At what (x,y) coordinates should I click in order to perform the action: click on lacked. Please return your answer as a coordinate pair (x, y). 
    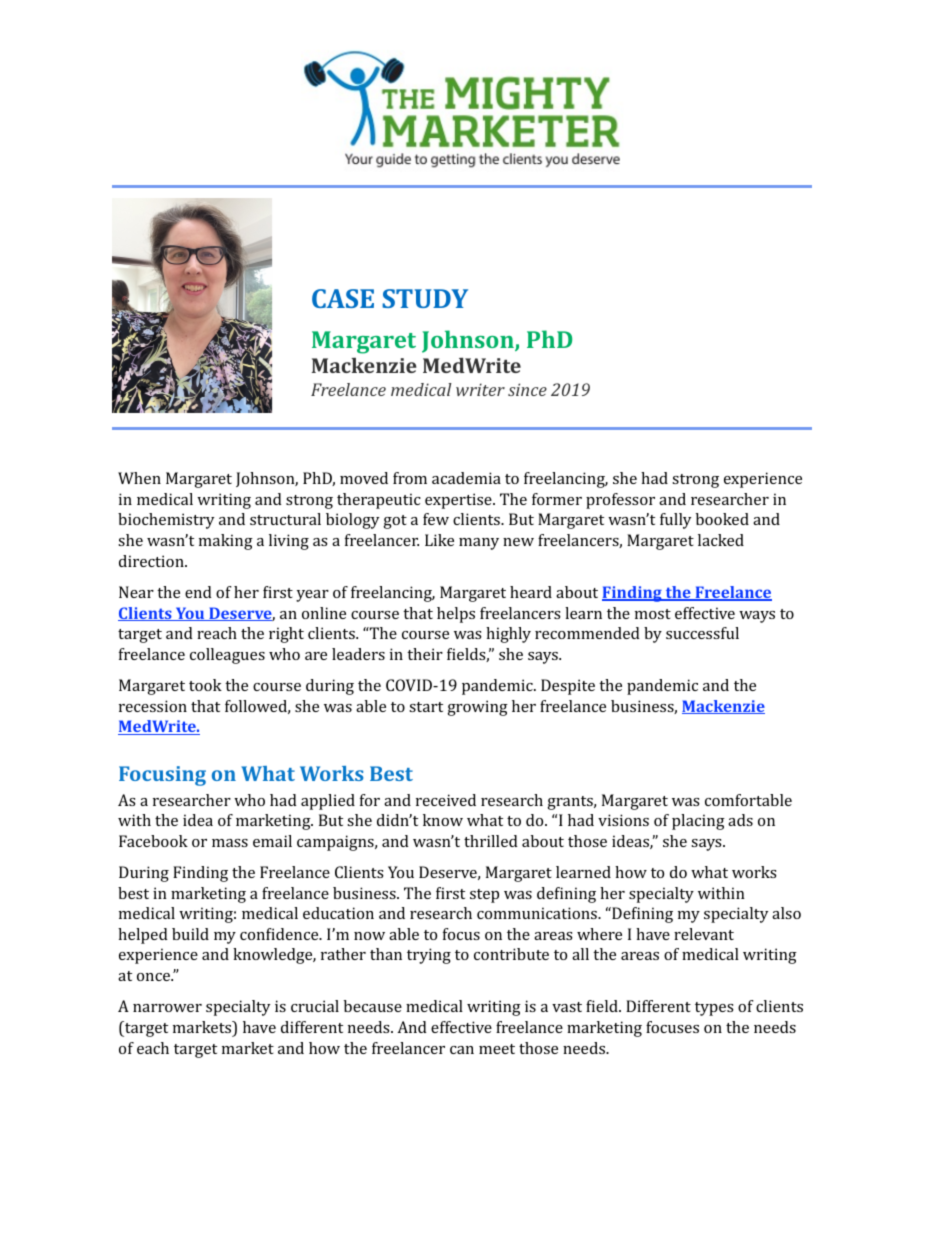
    Looking at the image, I should click on (721, 540).
